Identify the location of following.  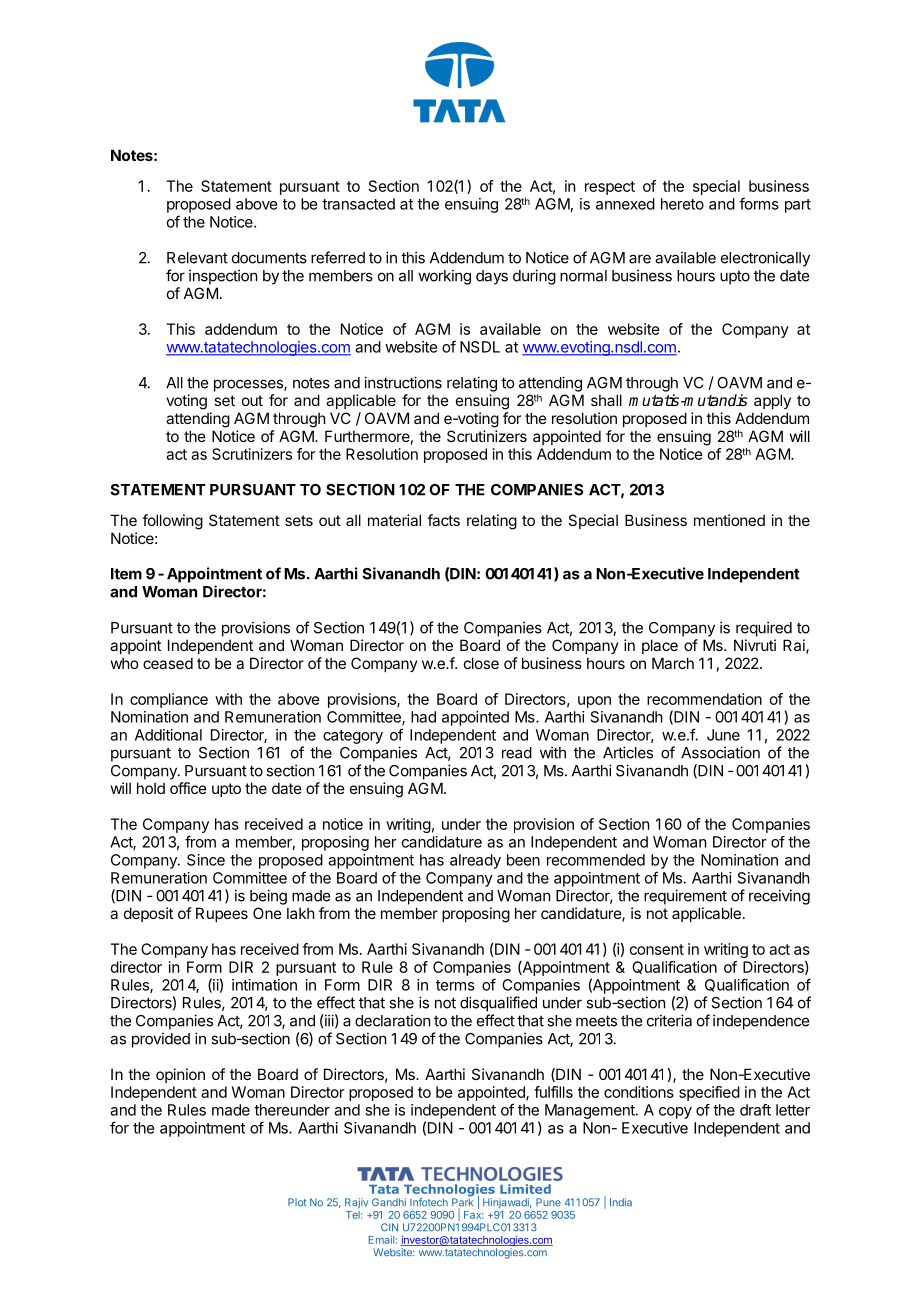
(172, 522).
